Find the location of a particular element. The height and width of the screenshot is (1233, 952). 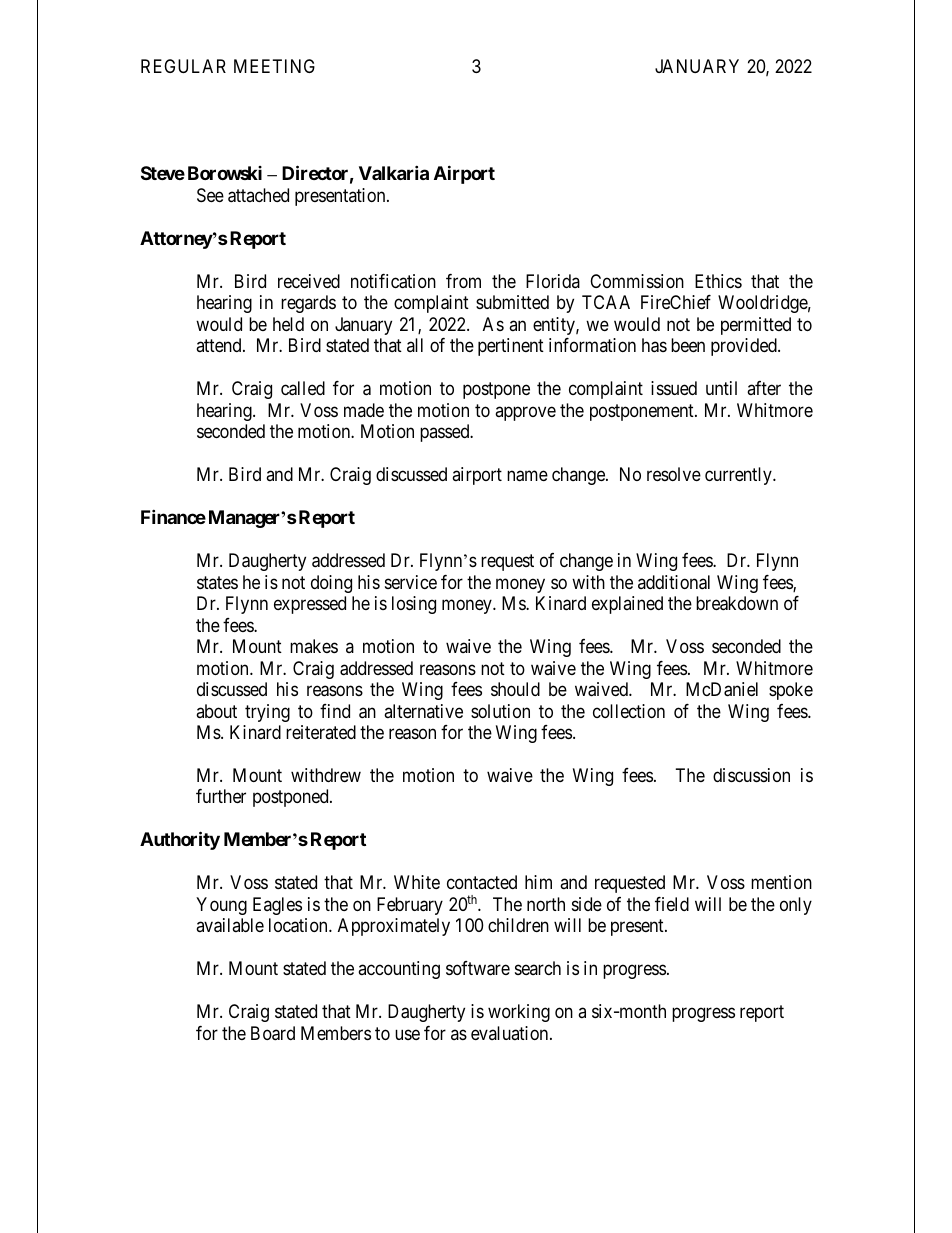

service is located at coordinates (411, 582).
